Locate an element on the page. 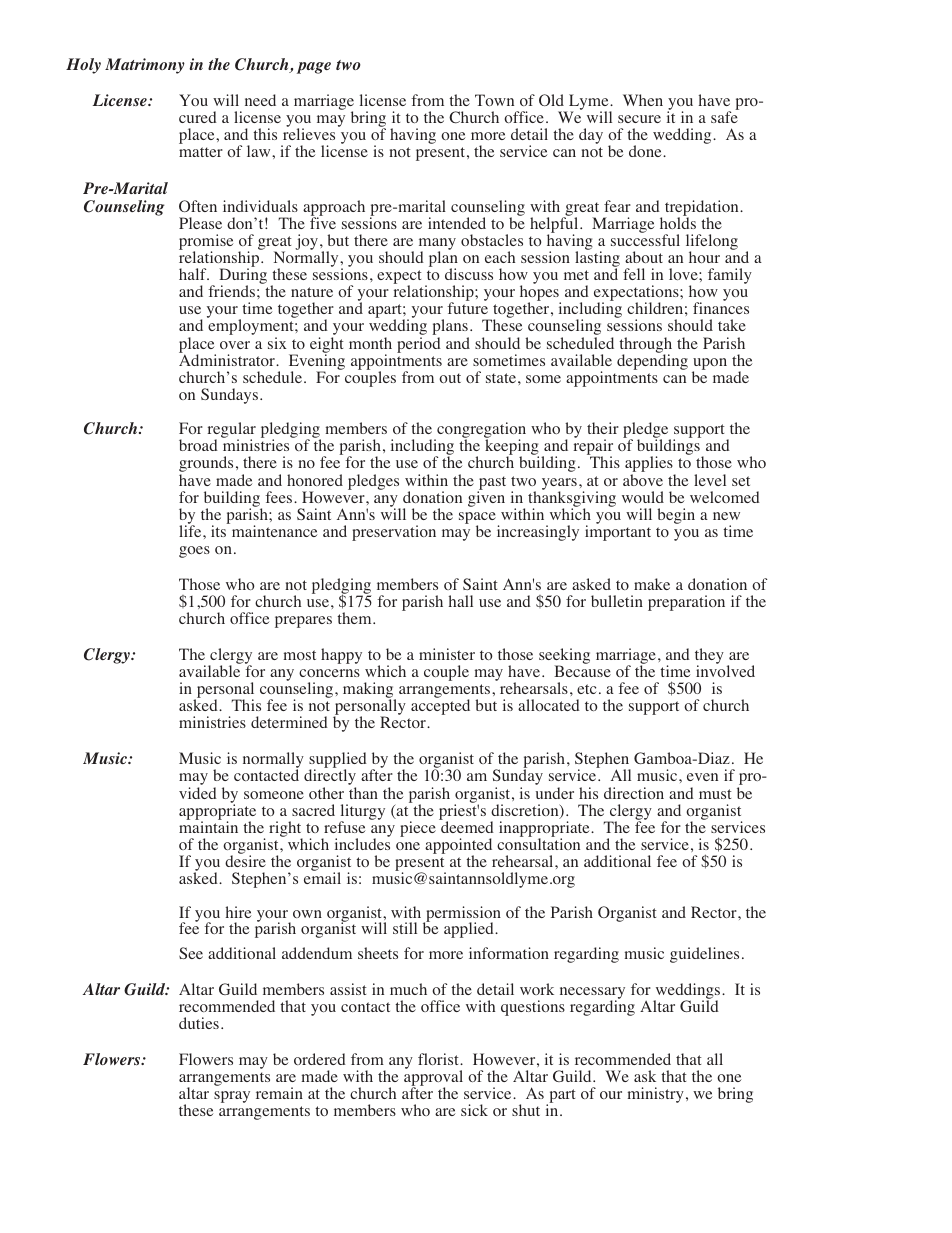  Matrimony is located at coordinates (145, 66).
